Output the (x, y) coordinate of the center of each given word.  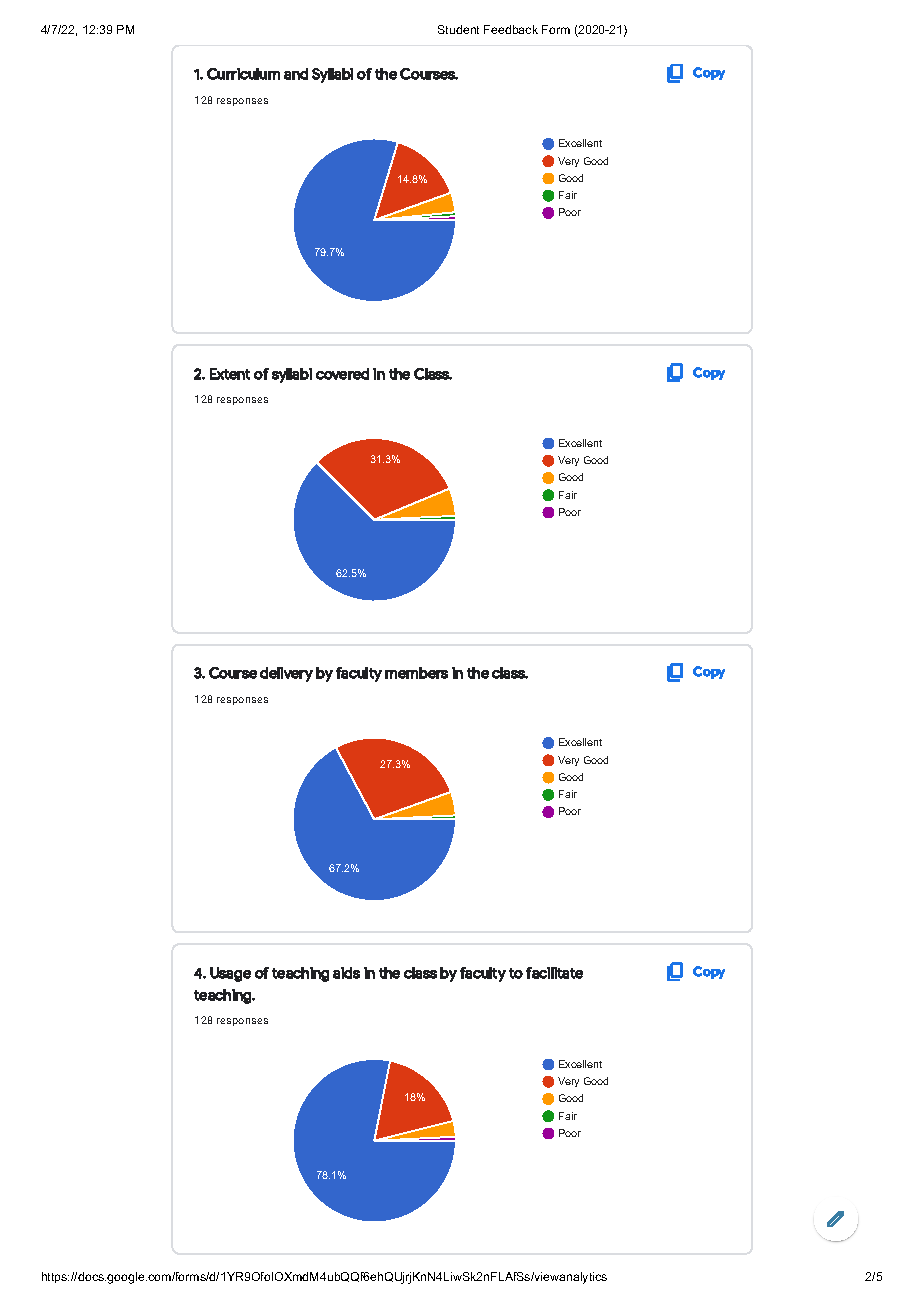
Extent (230, 374)
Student (458, 29)
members (416, 673)
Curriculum (243, 74)
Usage (230, 974)
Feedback (511, 29)
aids (346, 973)
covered (342, 374)
